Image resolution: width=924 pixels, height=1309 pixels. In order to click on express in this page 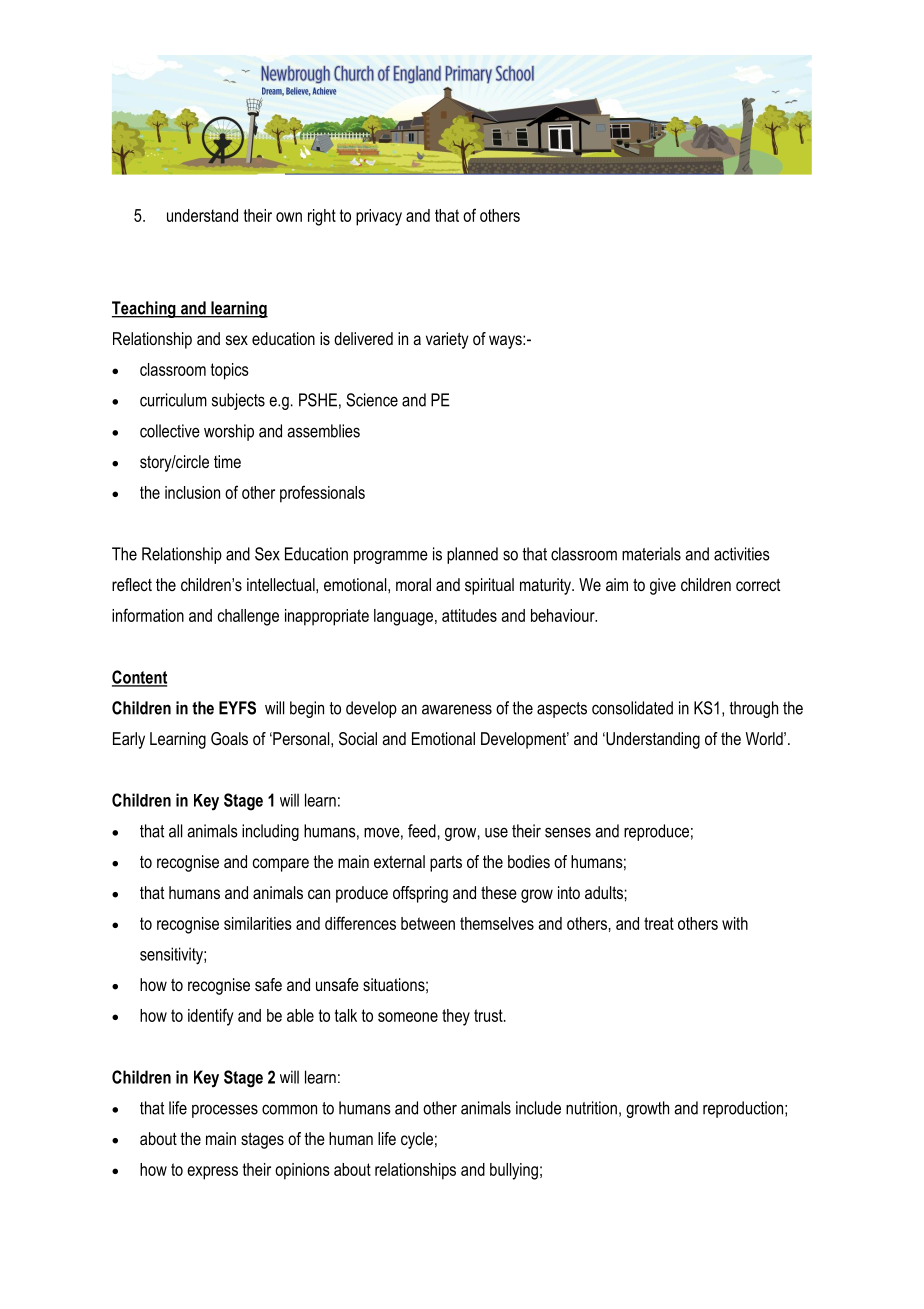, I will do `click(212, 1173)`.
